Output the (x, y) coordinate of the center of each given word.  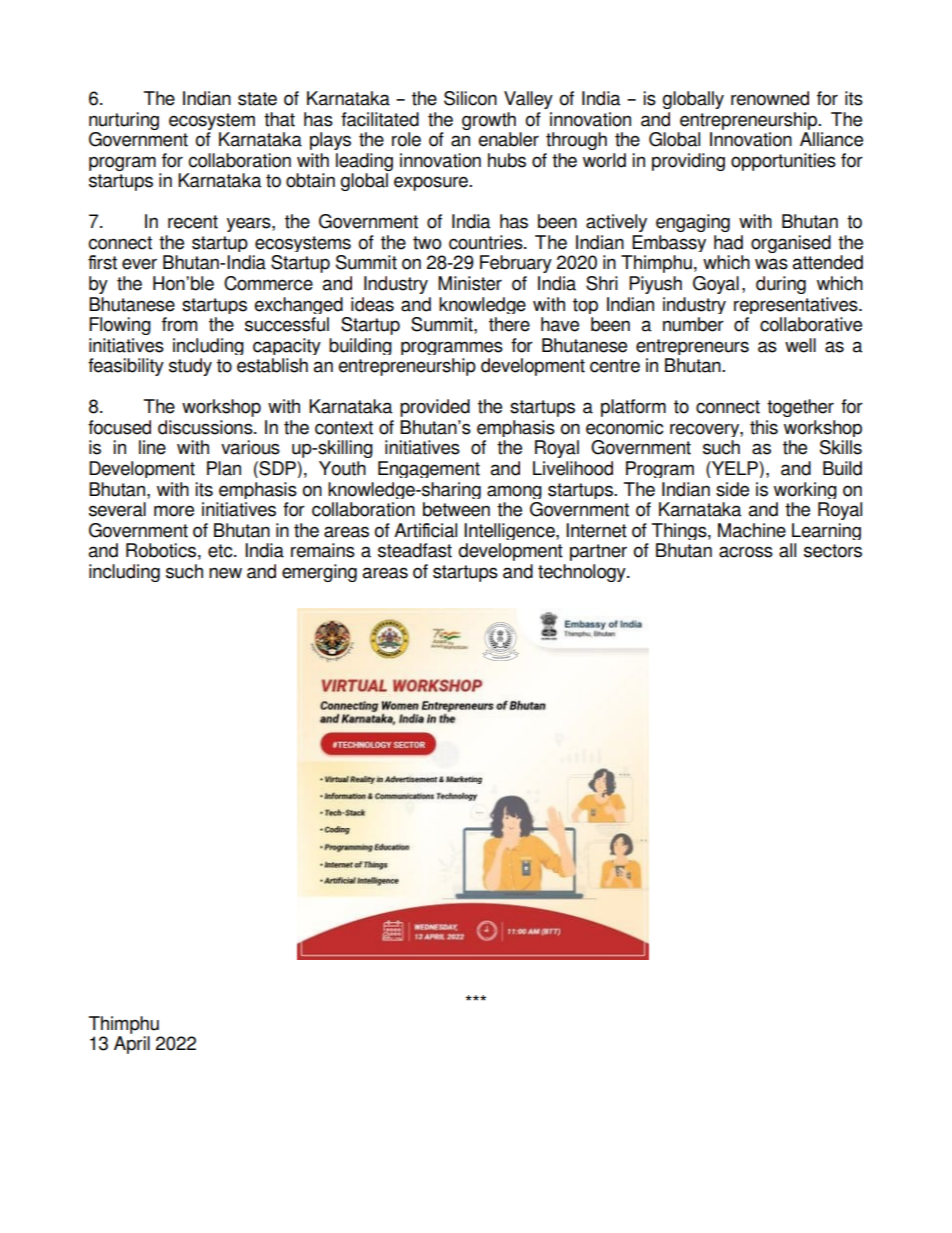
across (746, 552)
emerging (319, 573)
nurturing (124, 121)
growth (489, 121)
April (132, 1045)
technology (583, 573)
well (800, 345)
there (509, 324)
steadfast (415, 550)
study (190, 367)
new (225, 573)
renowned (770, 98)
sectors (833, 551)
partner (598, 552)
